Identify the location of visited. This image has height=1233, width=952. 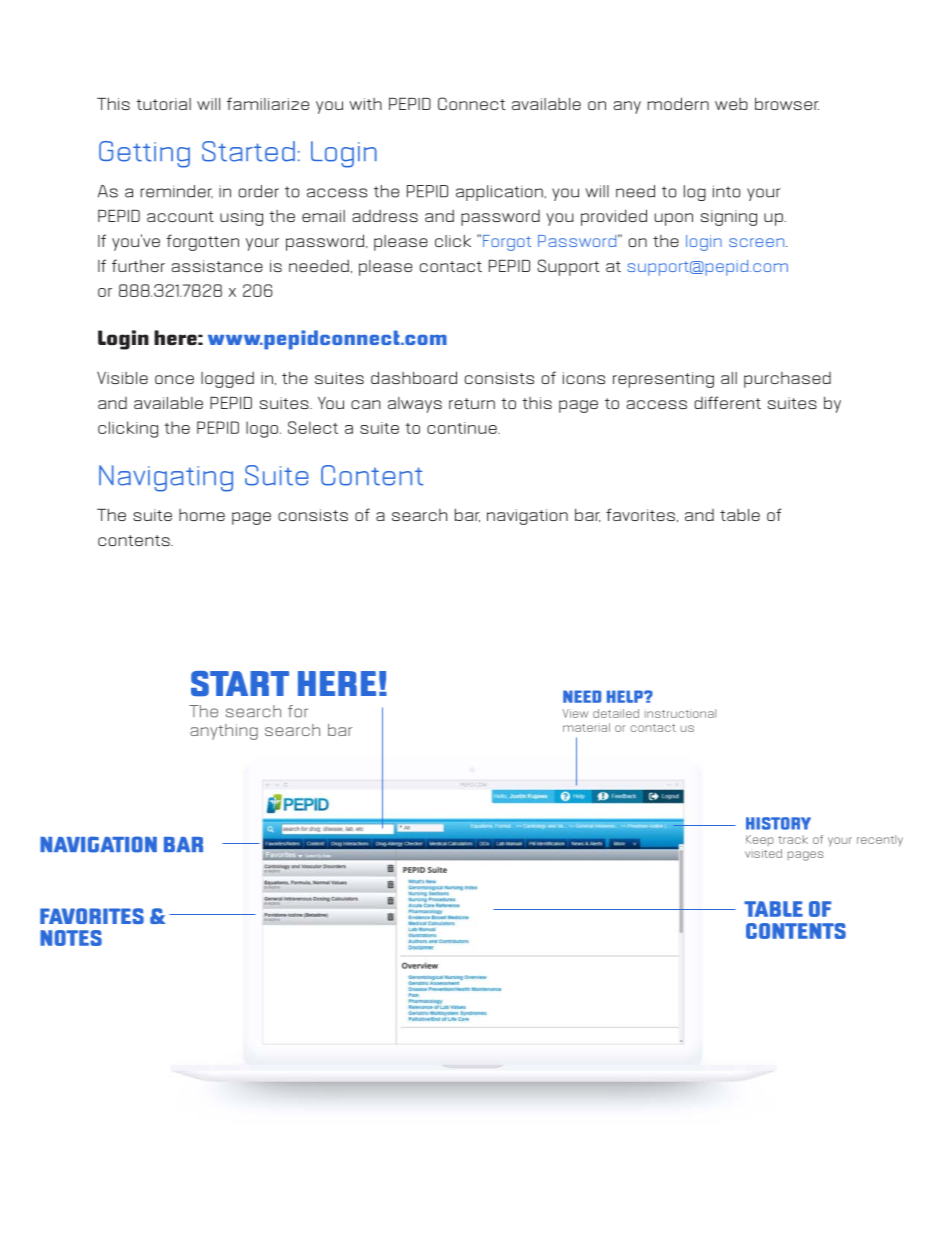
(763, 853).
